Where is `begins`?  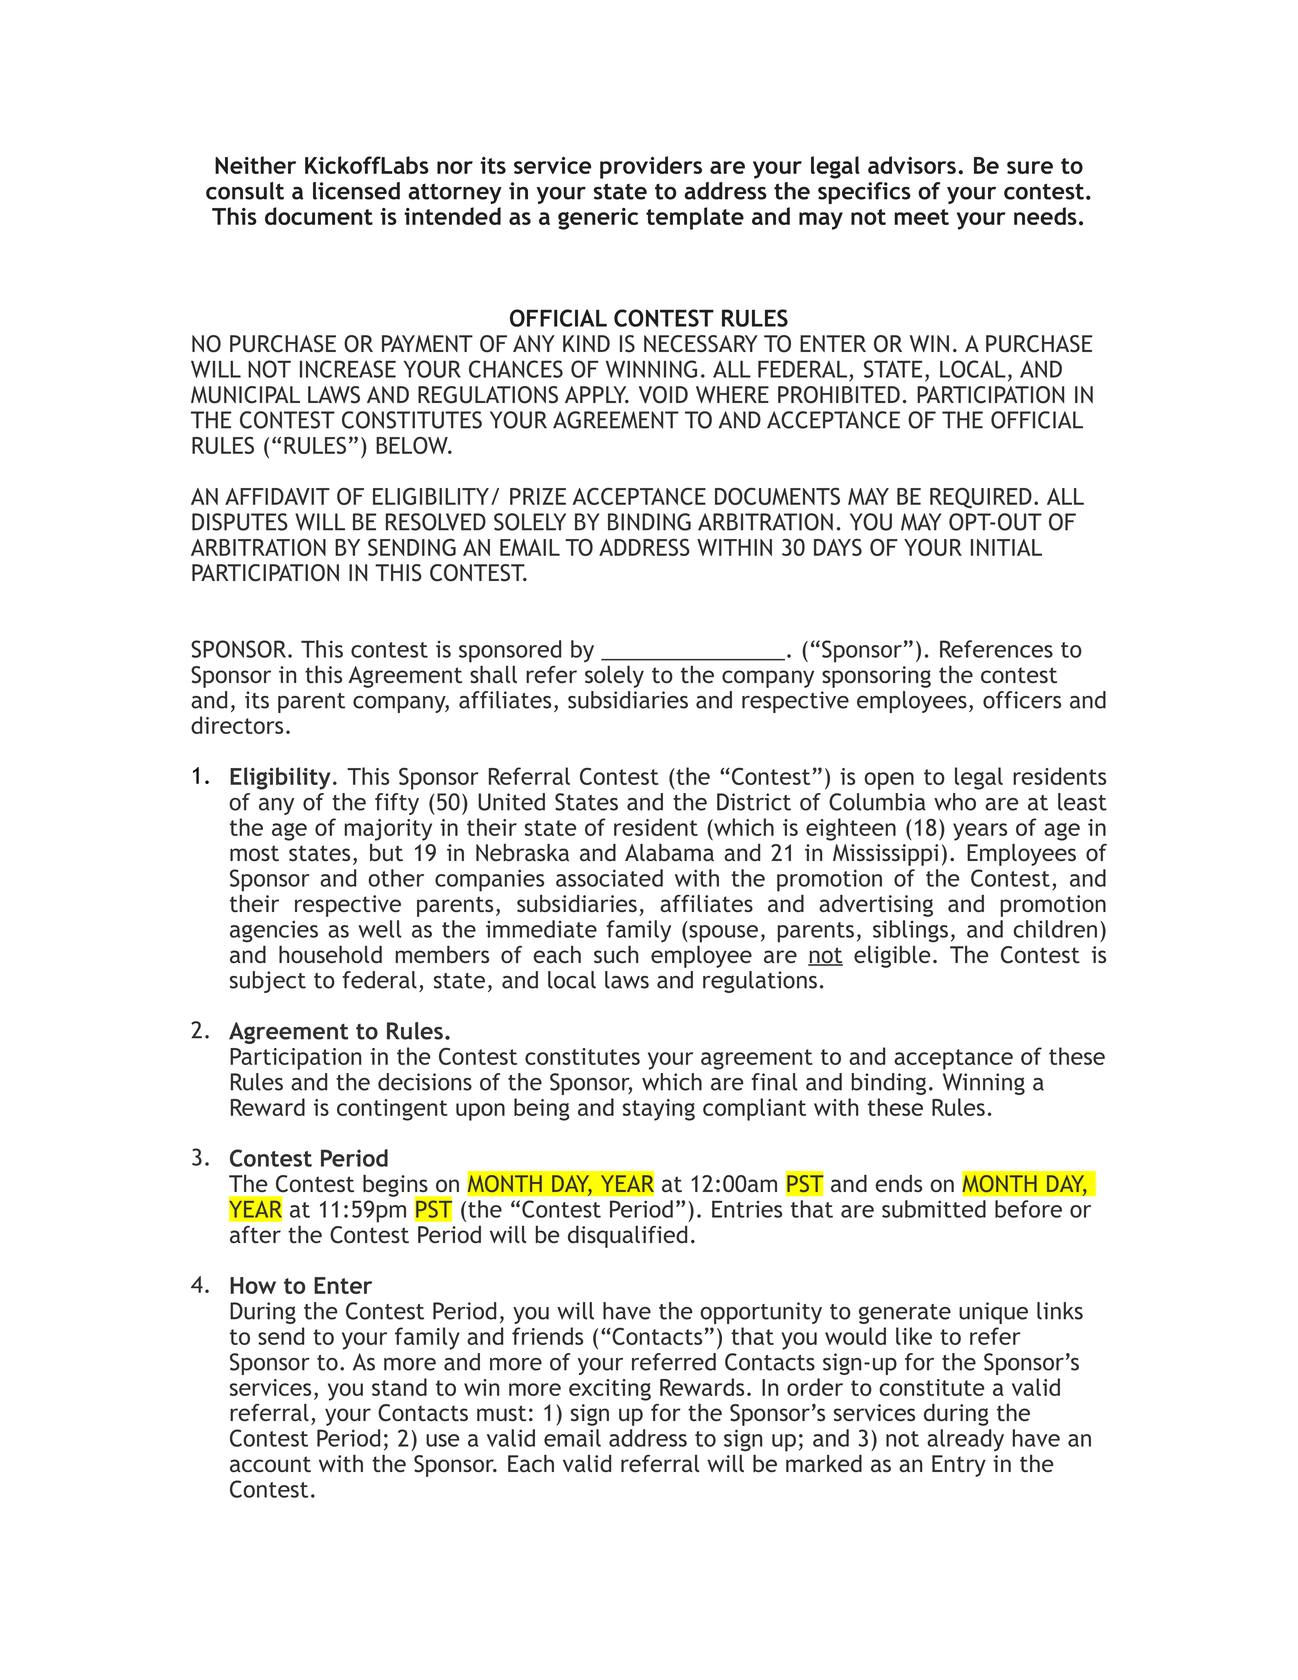
begins is located at coordinates (396, 1186).
